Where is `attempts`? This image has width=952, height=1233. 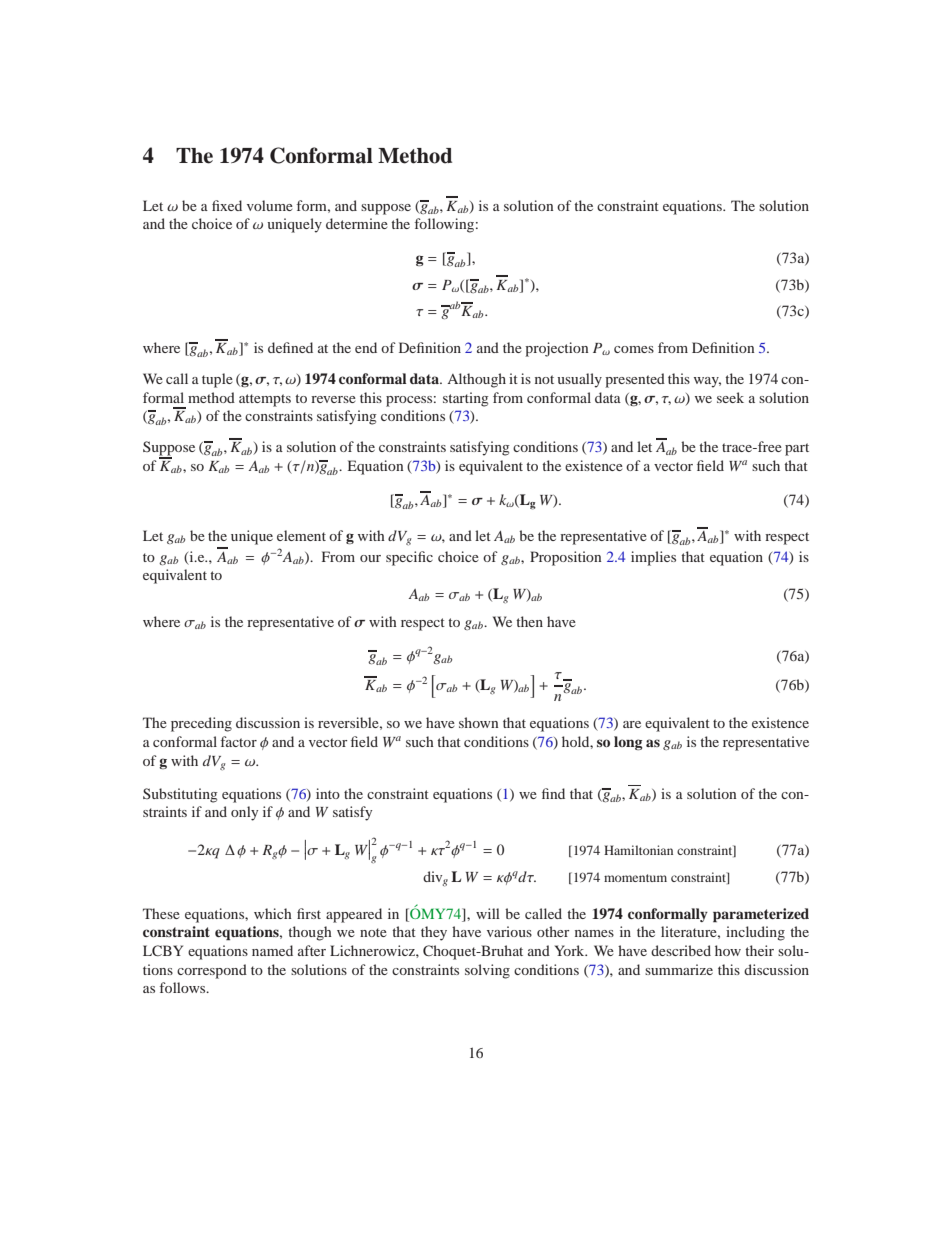
attempts is located at coordinates (265, 400).
